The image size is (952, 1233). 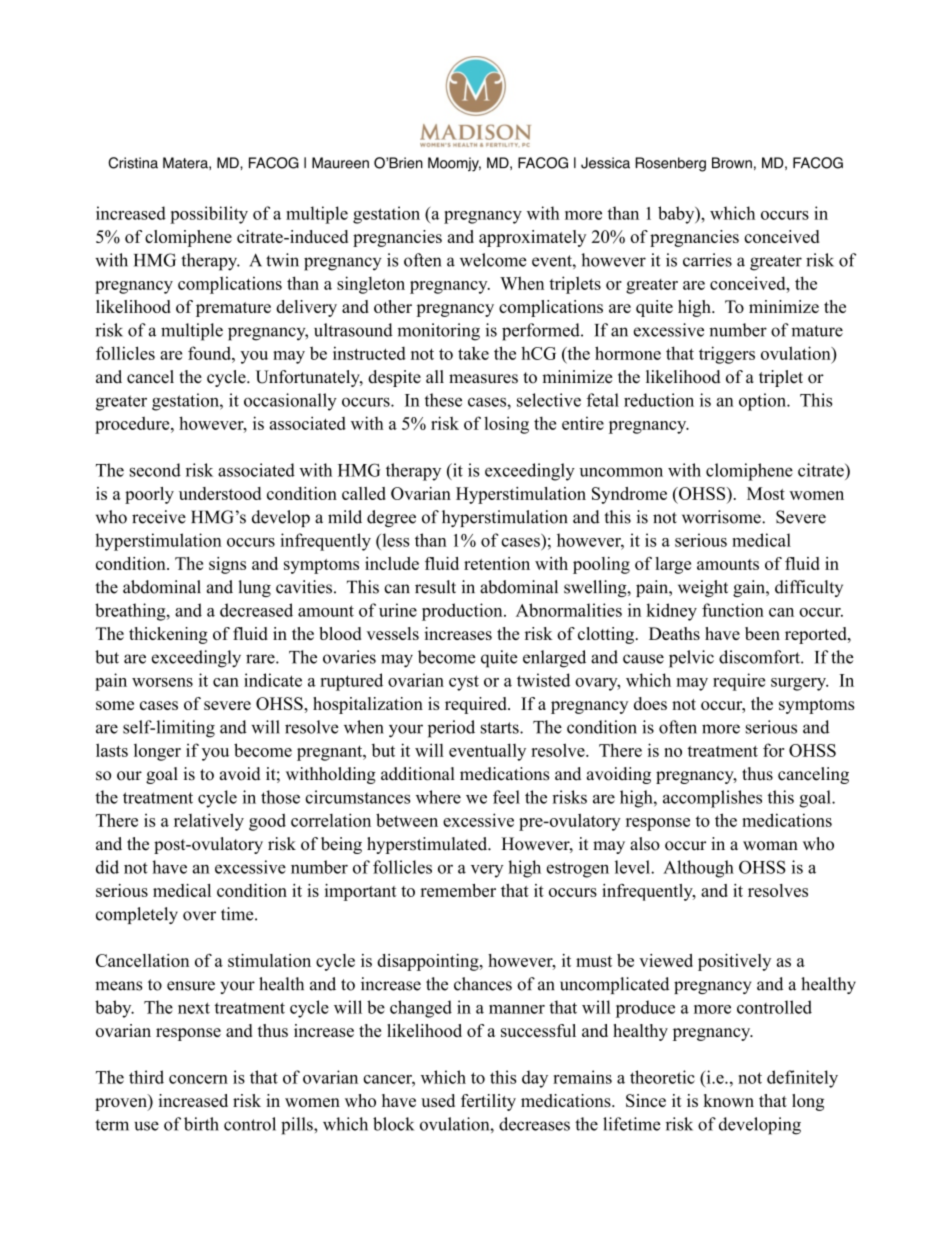 What do you see at coordinates (438, 1100) in the screenshot?
I see `used` at bounding box center [438, 1100].
